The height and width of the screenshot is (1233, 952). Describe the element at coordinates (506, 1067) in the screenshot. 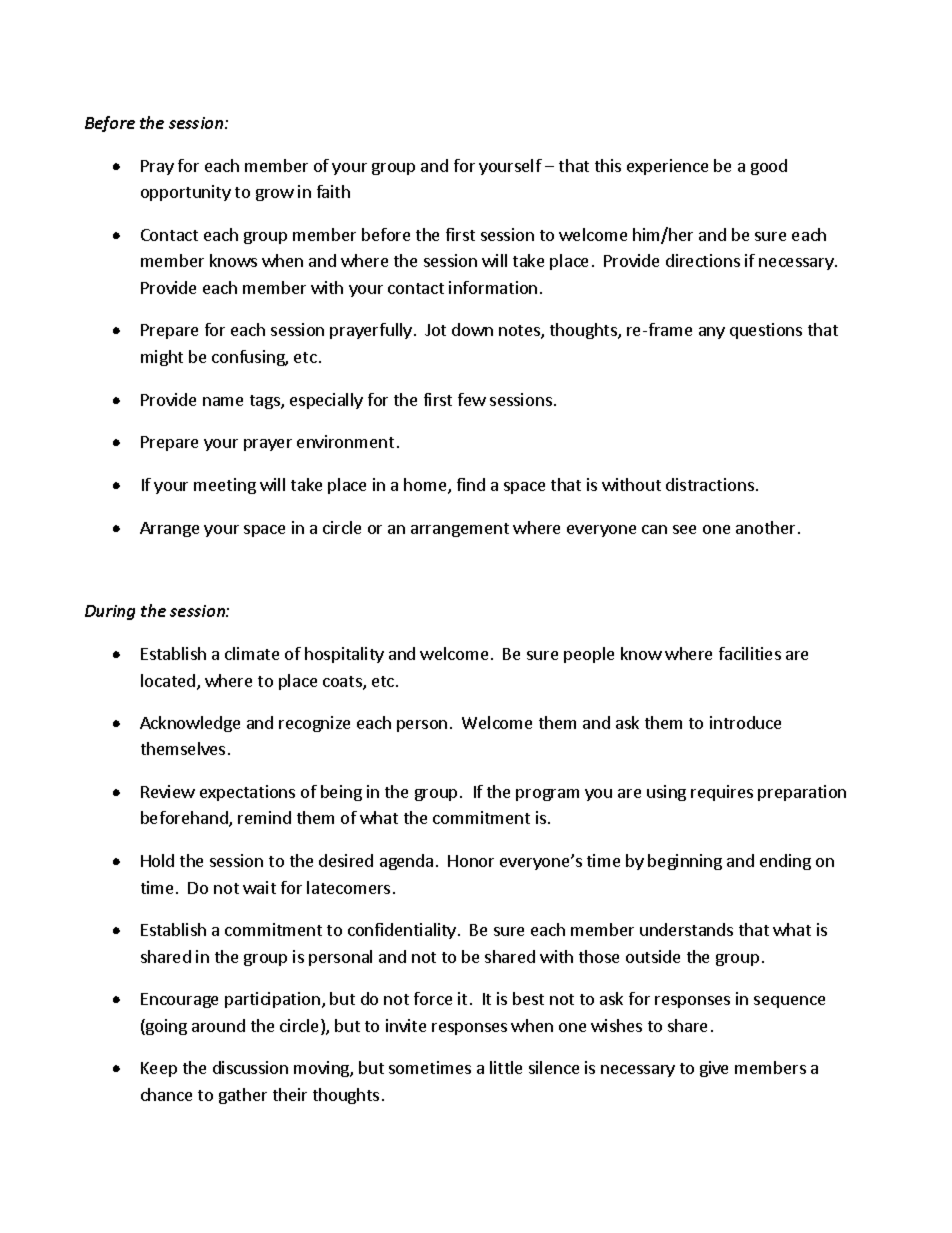

I see `little` at that location.
